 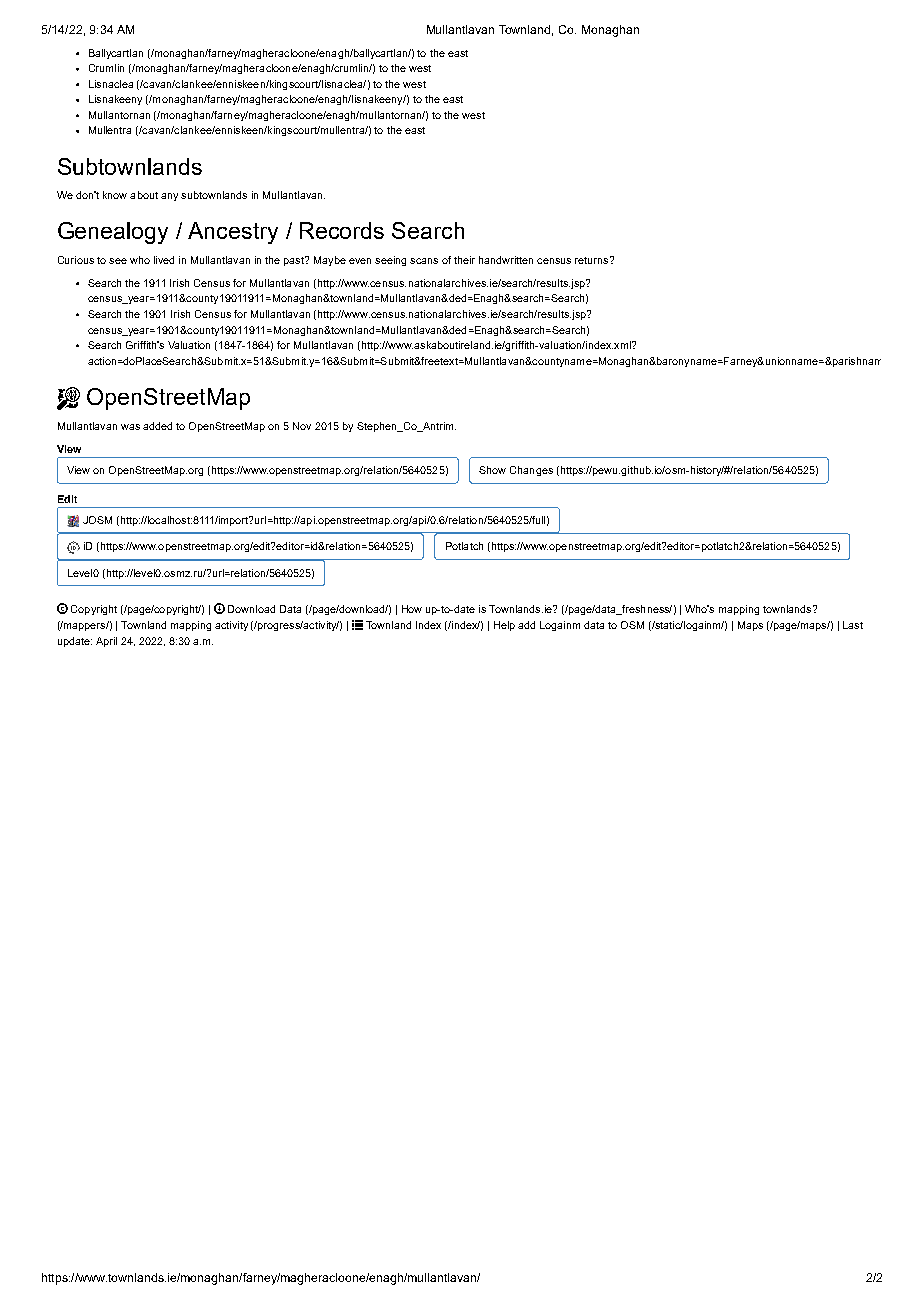 What do you see at coordinates (531, 471) in the screenshot?
I see `Changes` at bounding box center [531, 471].
